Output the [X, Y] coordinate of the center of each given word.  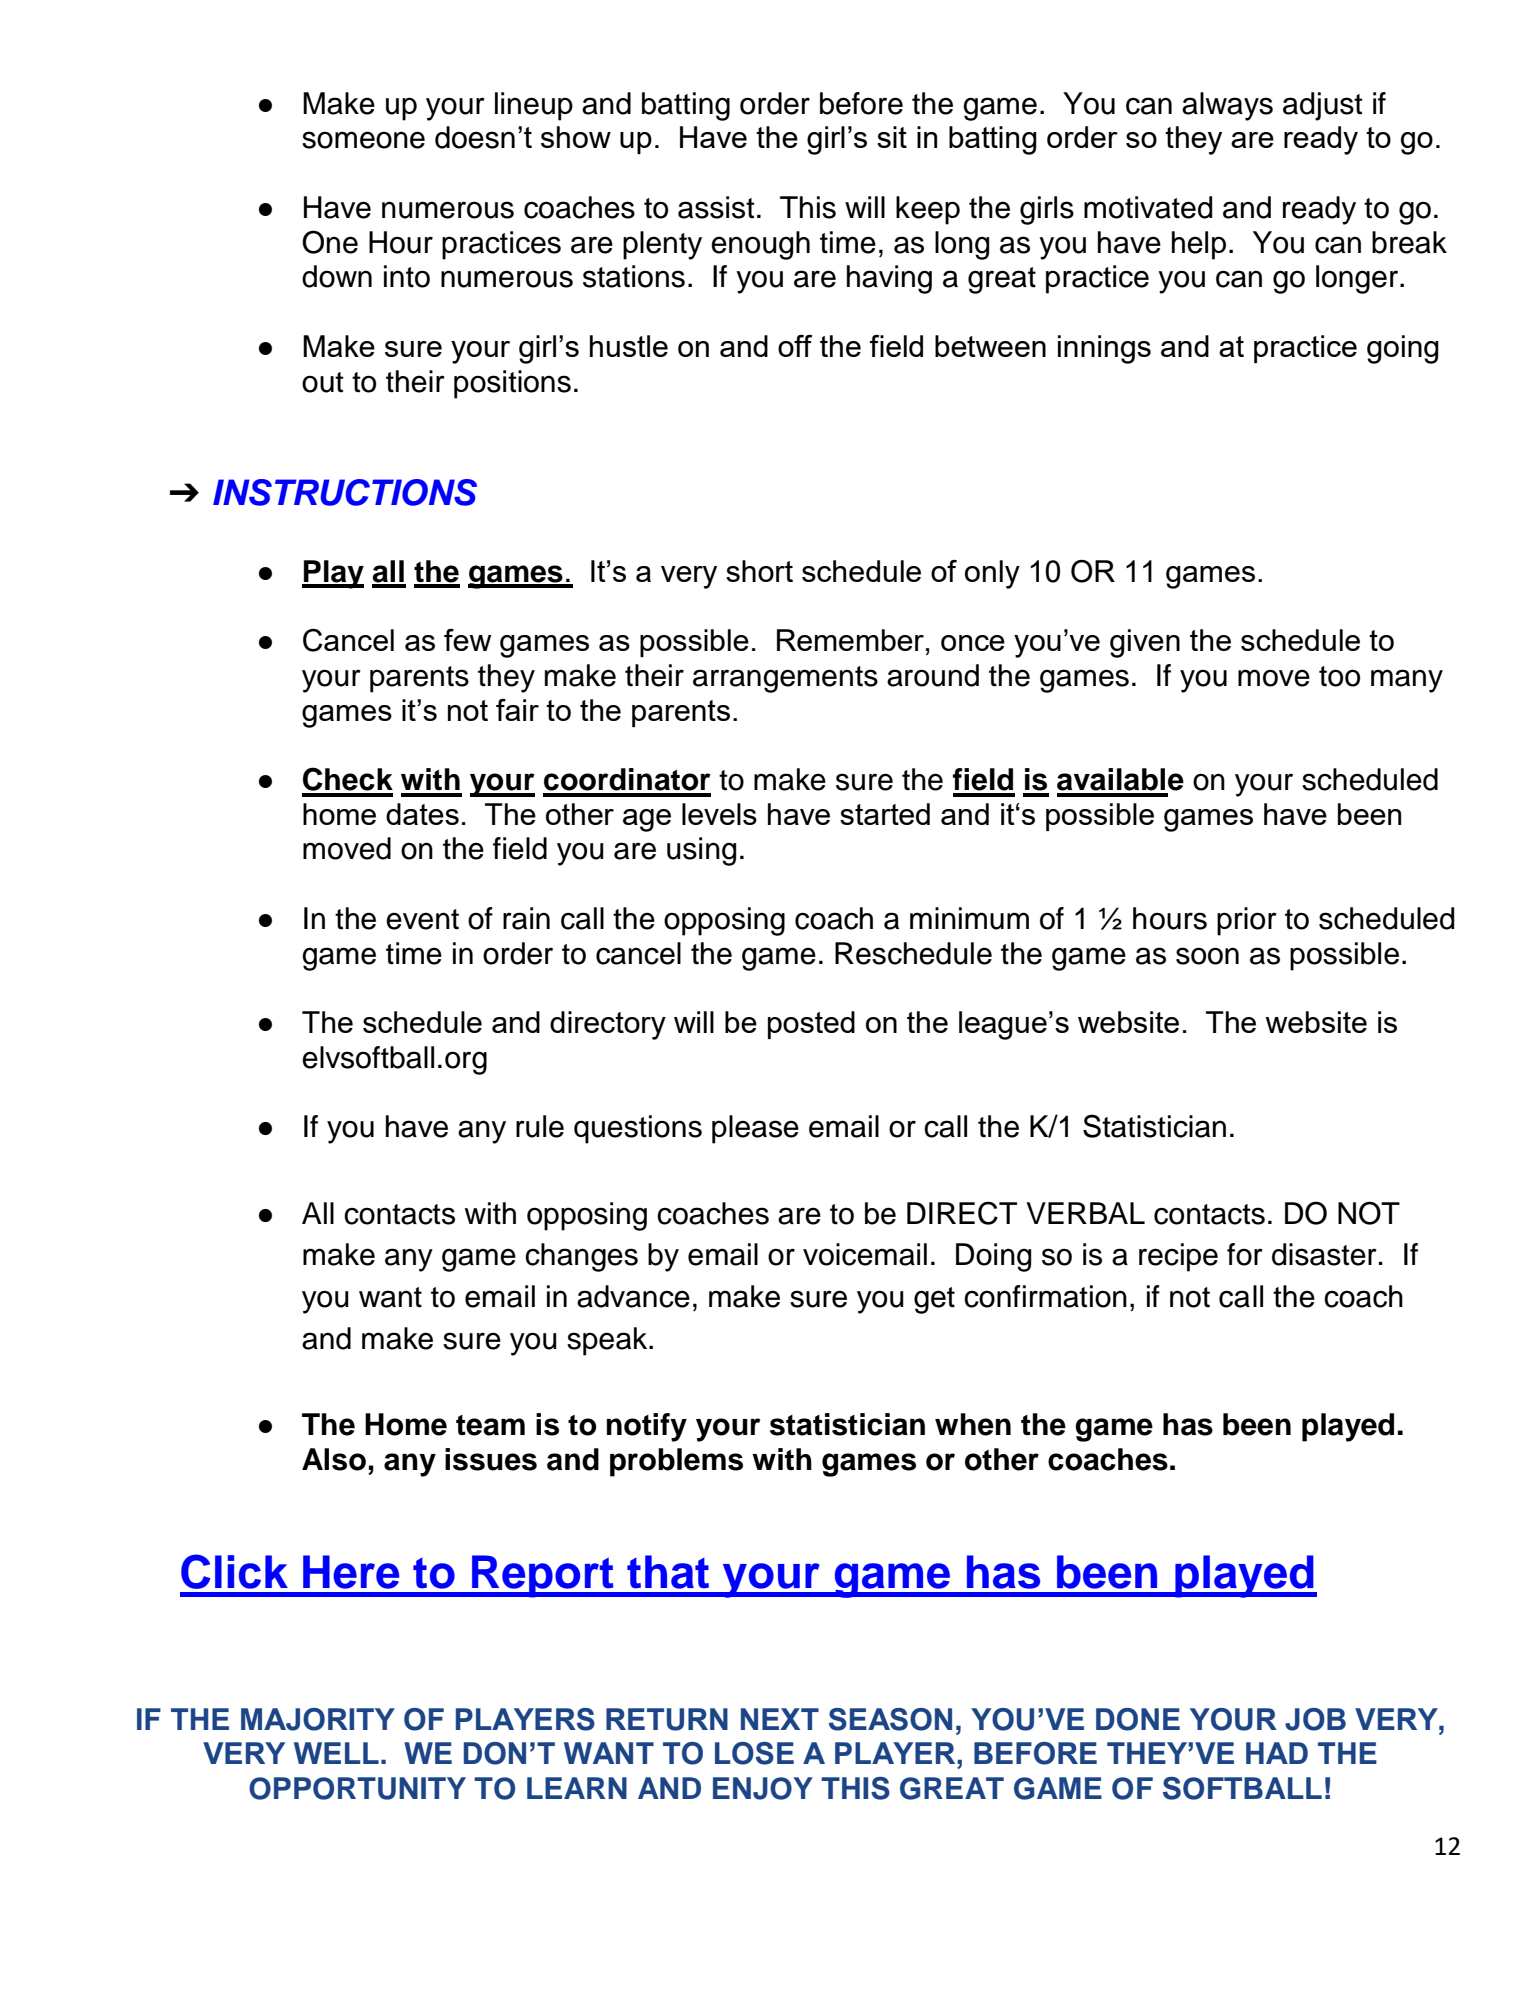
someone [363, 140]
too [1339, 676]
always [1227, 106]
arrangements [785, 679]
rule [540, 1126]
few [468, 640]
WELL [336, 1753]
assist [716, 207]
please [755, 1129]
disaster [1324, 1254]
